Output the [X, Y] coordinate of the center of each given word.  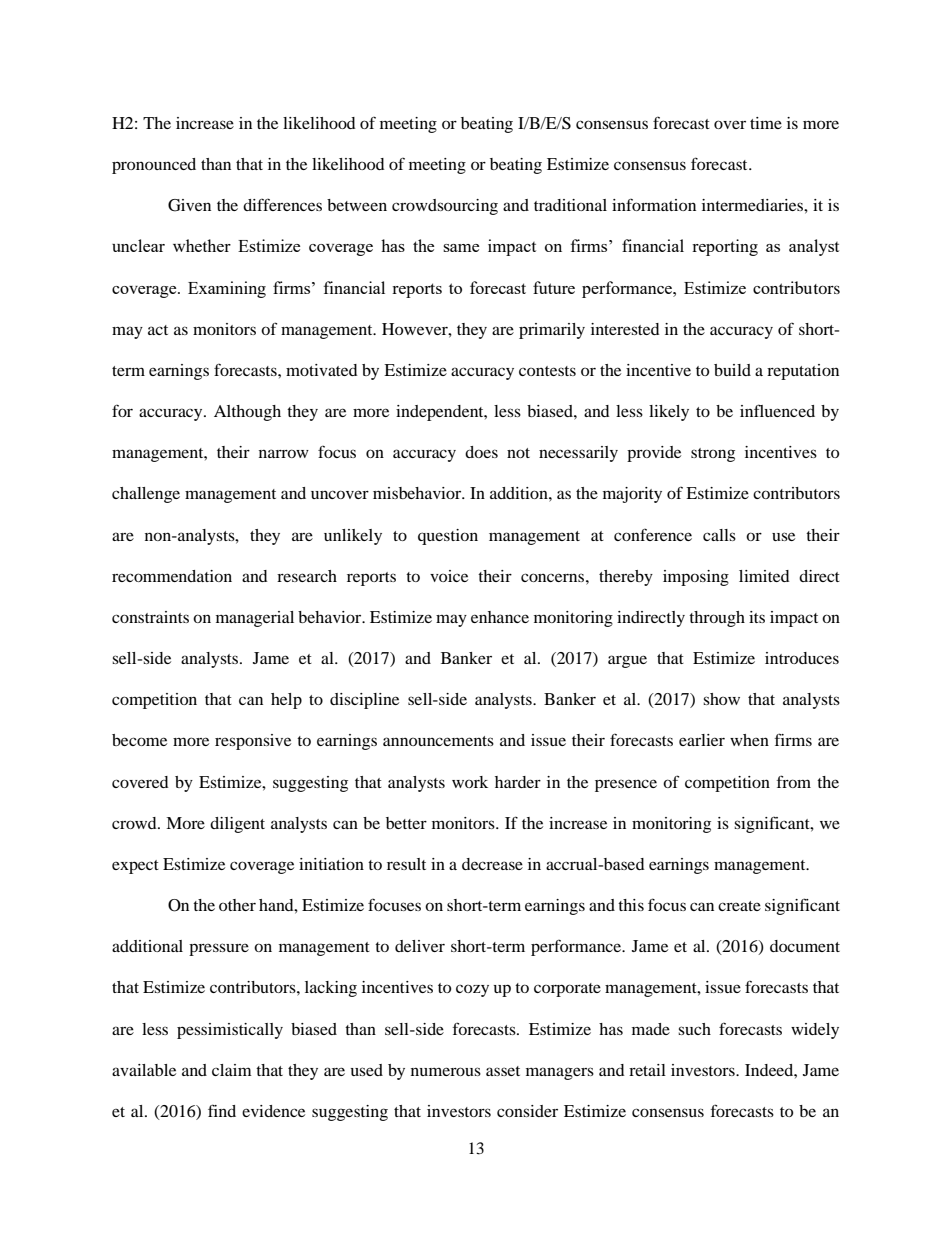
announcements [438, 741]
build [732, 370]
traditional [570, 205]
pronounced [154, 166]
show [721, 699]
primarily [552, 331]
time [766, 123]
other [237, 905]
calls [719, 535]
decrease [492, 864]
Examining [227, 289]
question [448, 537]
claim [232, 1070]
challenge [146, 495]
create [739, 906]
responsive [253, 742]
